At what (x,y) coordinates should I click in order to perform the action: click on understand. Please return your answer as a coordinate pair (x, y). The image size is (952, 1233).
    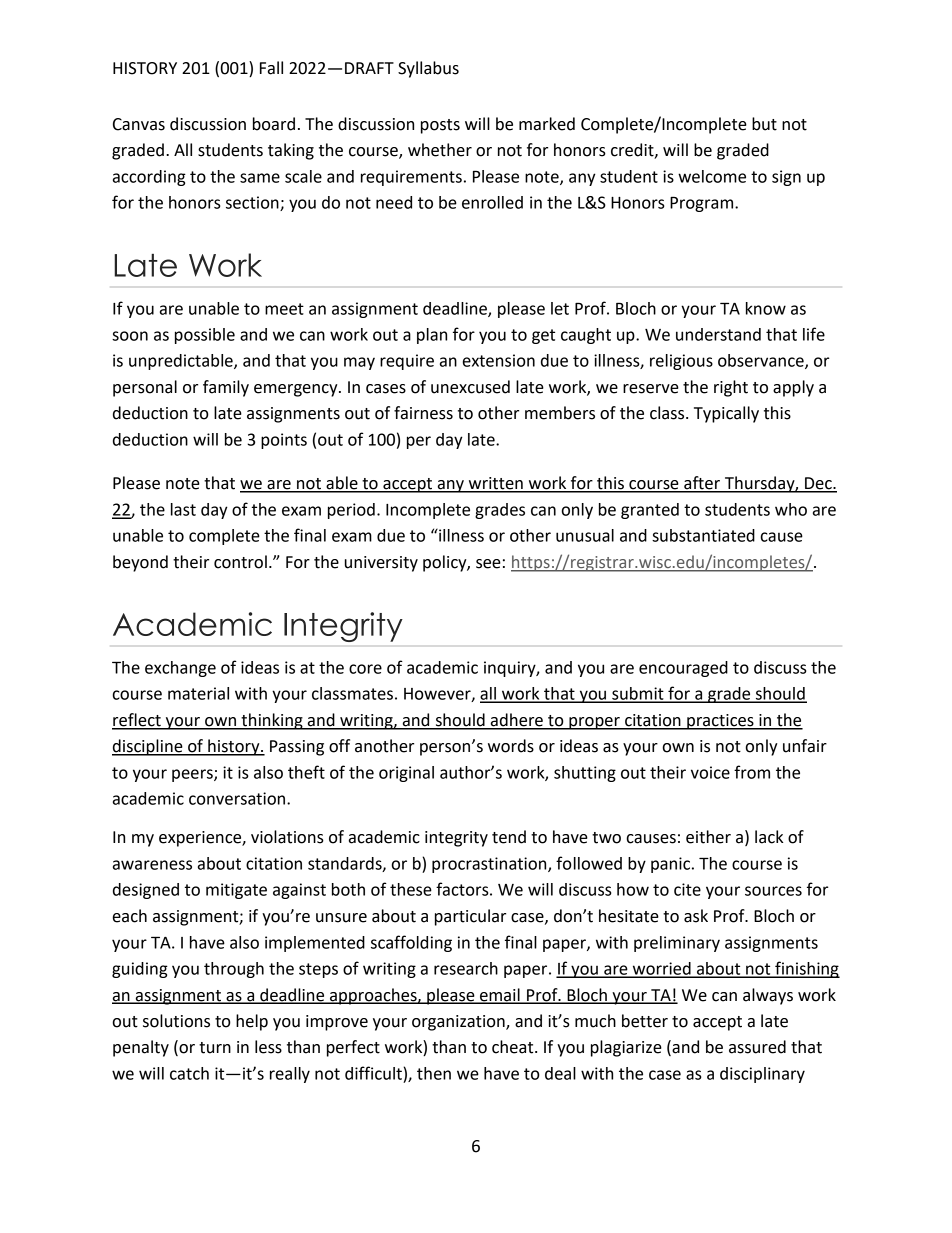
    Looking at the image, I should click on (718, 334).
